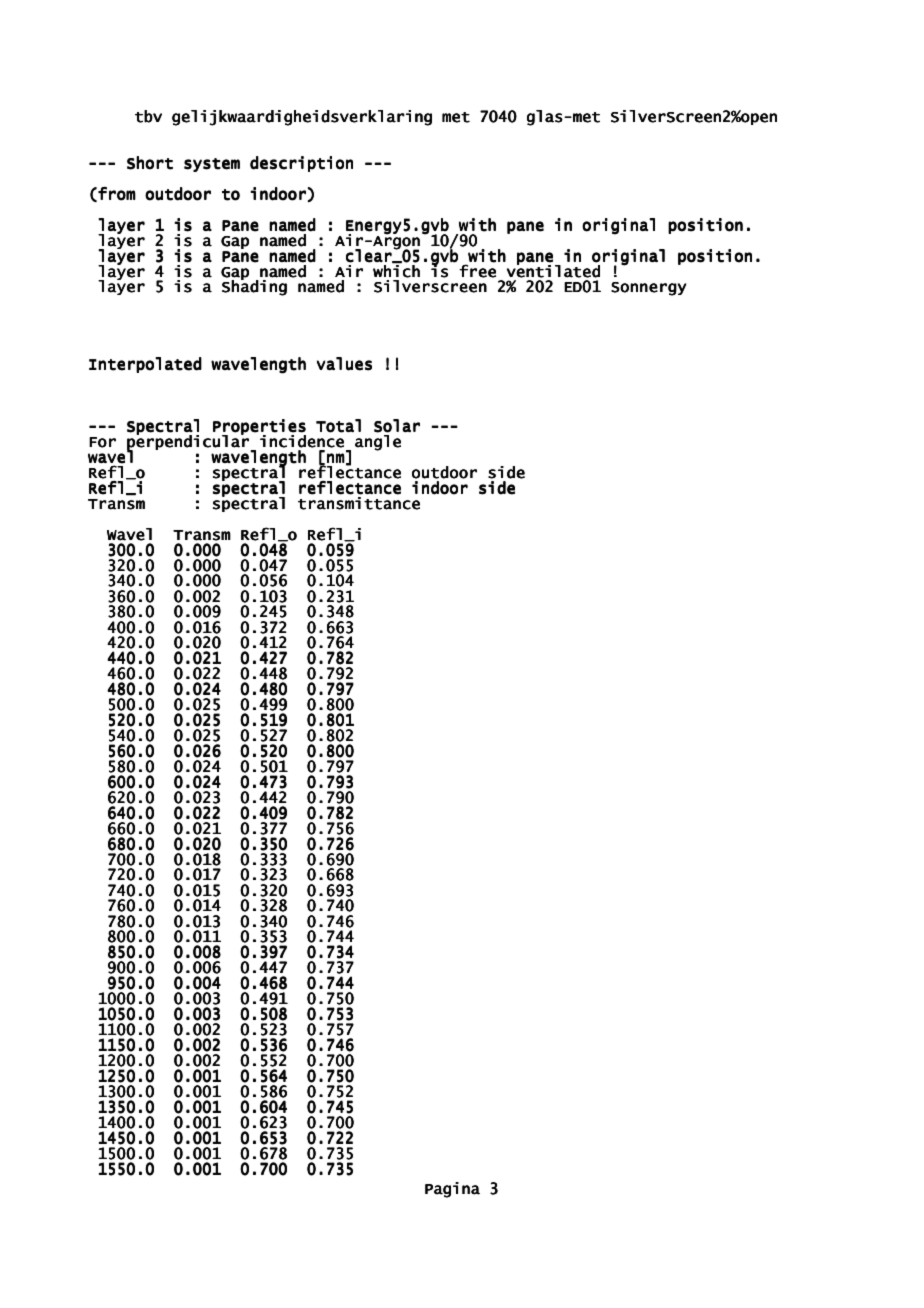 This screenshot has height=1308, width=924. What do you see at coordinates (150, 163) in the screenshot?
I see `Short` at bounding box center [150, 163].
